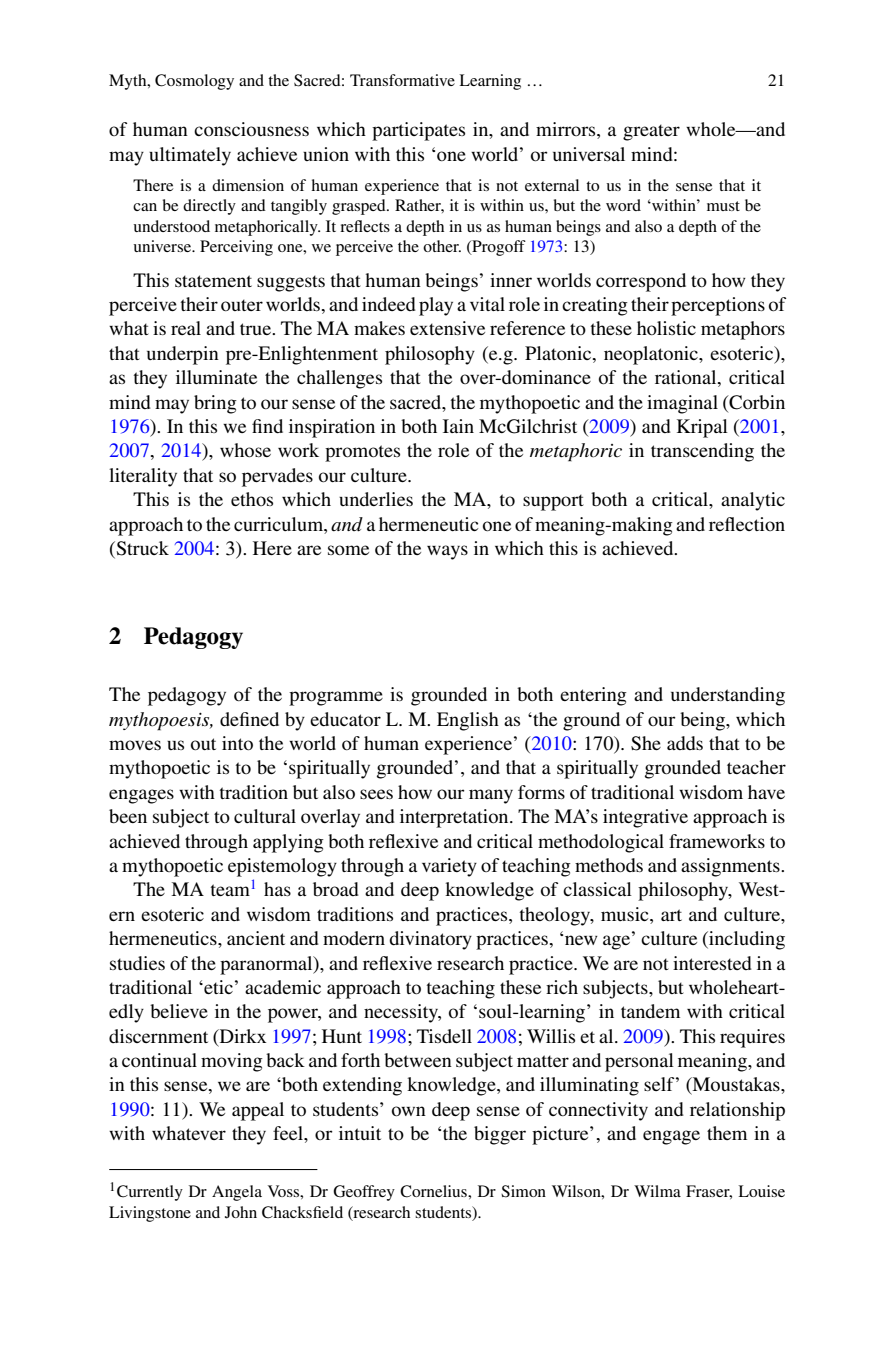  What do you see at coordinates (237, 1193) in the document?
I see `Angela` at bounding box center [237, 1193].
